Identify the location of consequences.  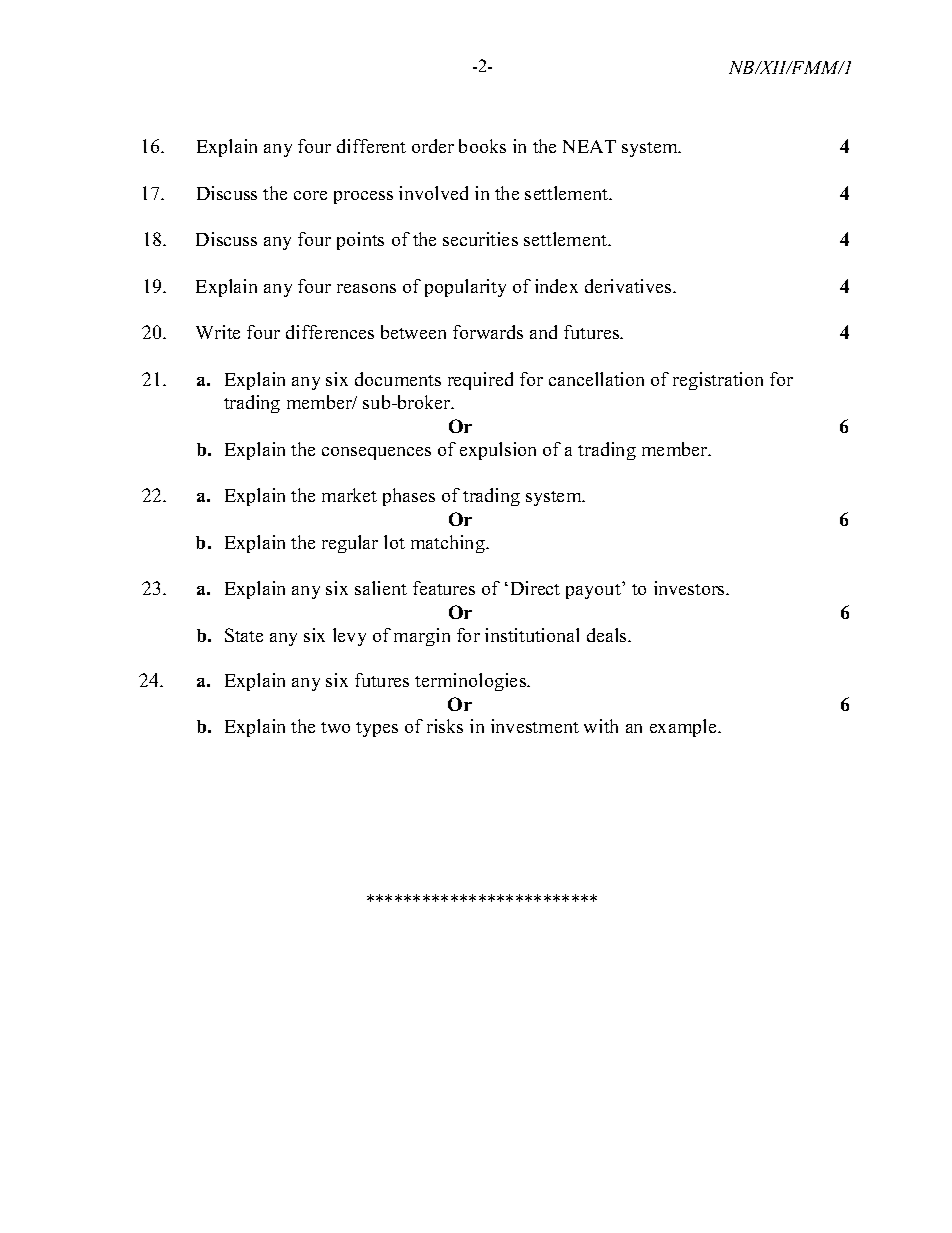
(376, 453).
